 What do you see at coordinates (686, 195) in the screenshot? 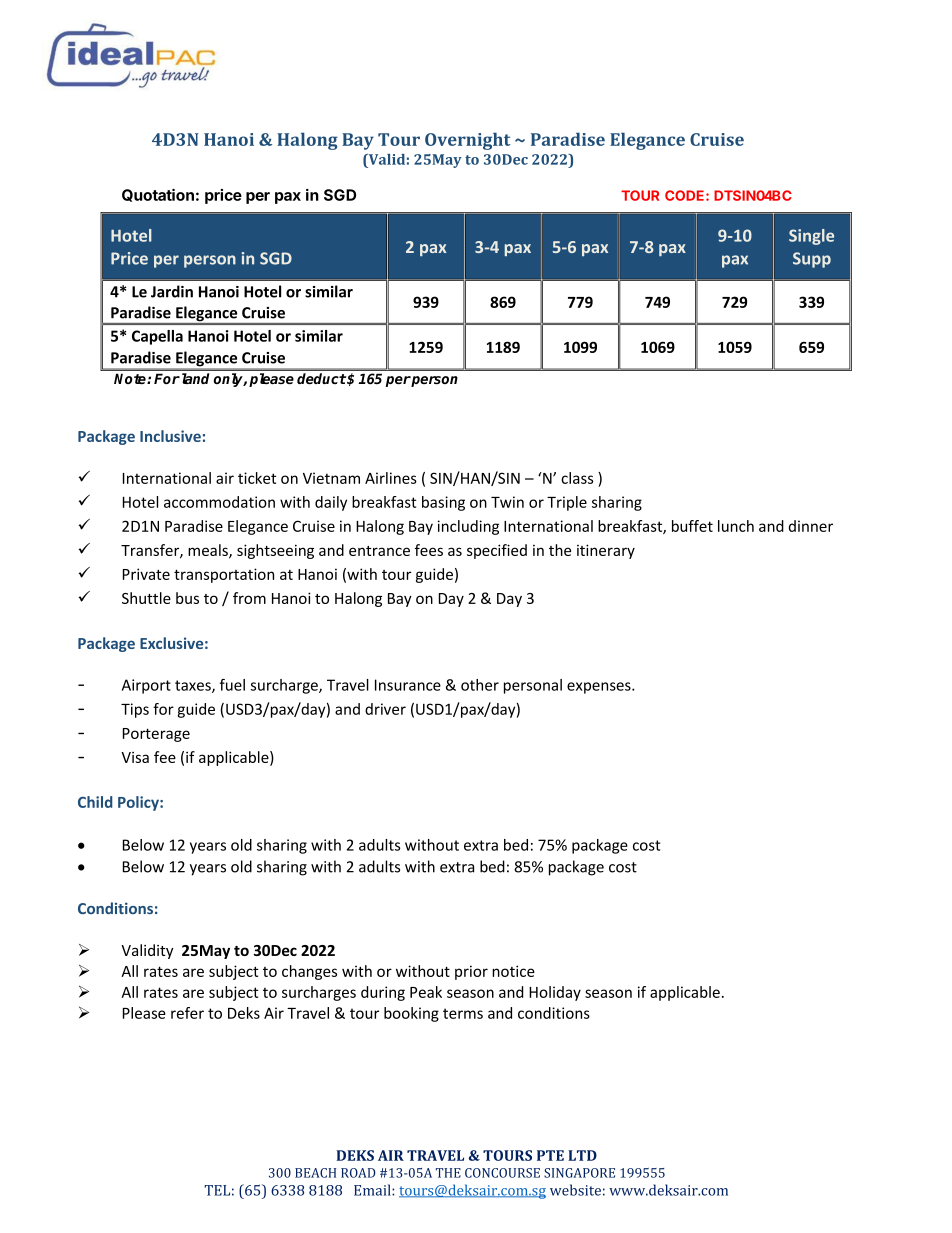
I see `CODE` at bounding box center [686, 195].
